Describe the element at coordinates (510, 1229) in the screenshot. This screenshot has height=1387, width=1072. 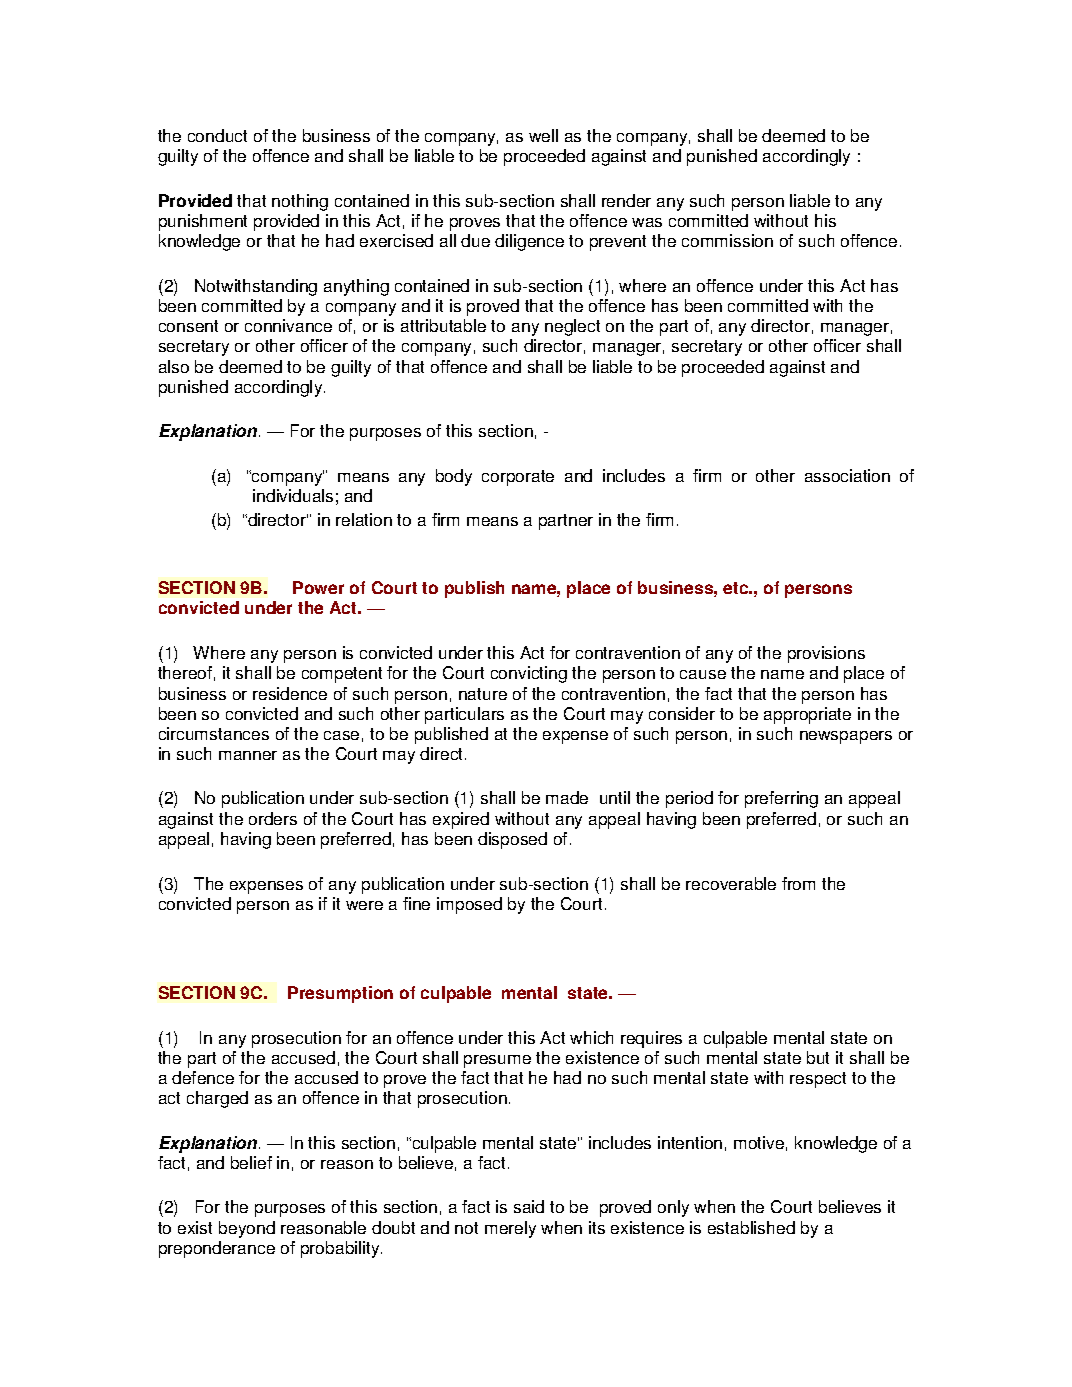
I see `merely` at that location.
